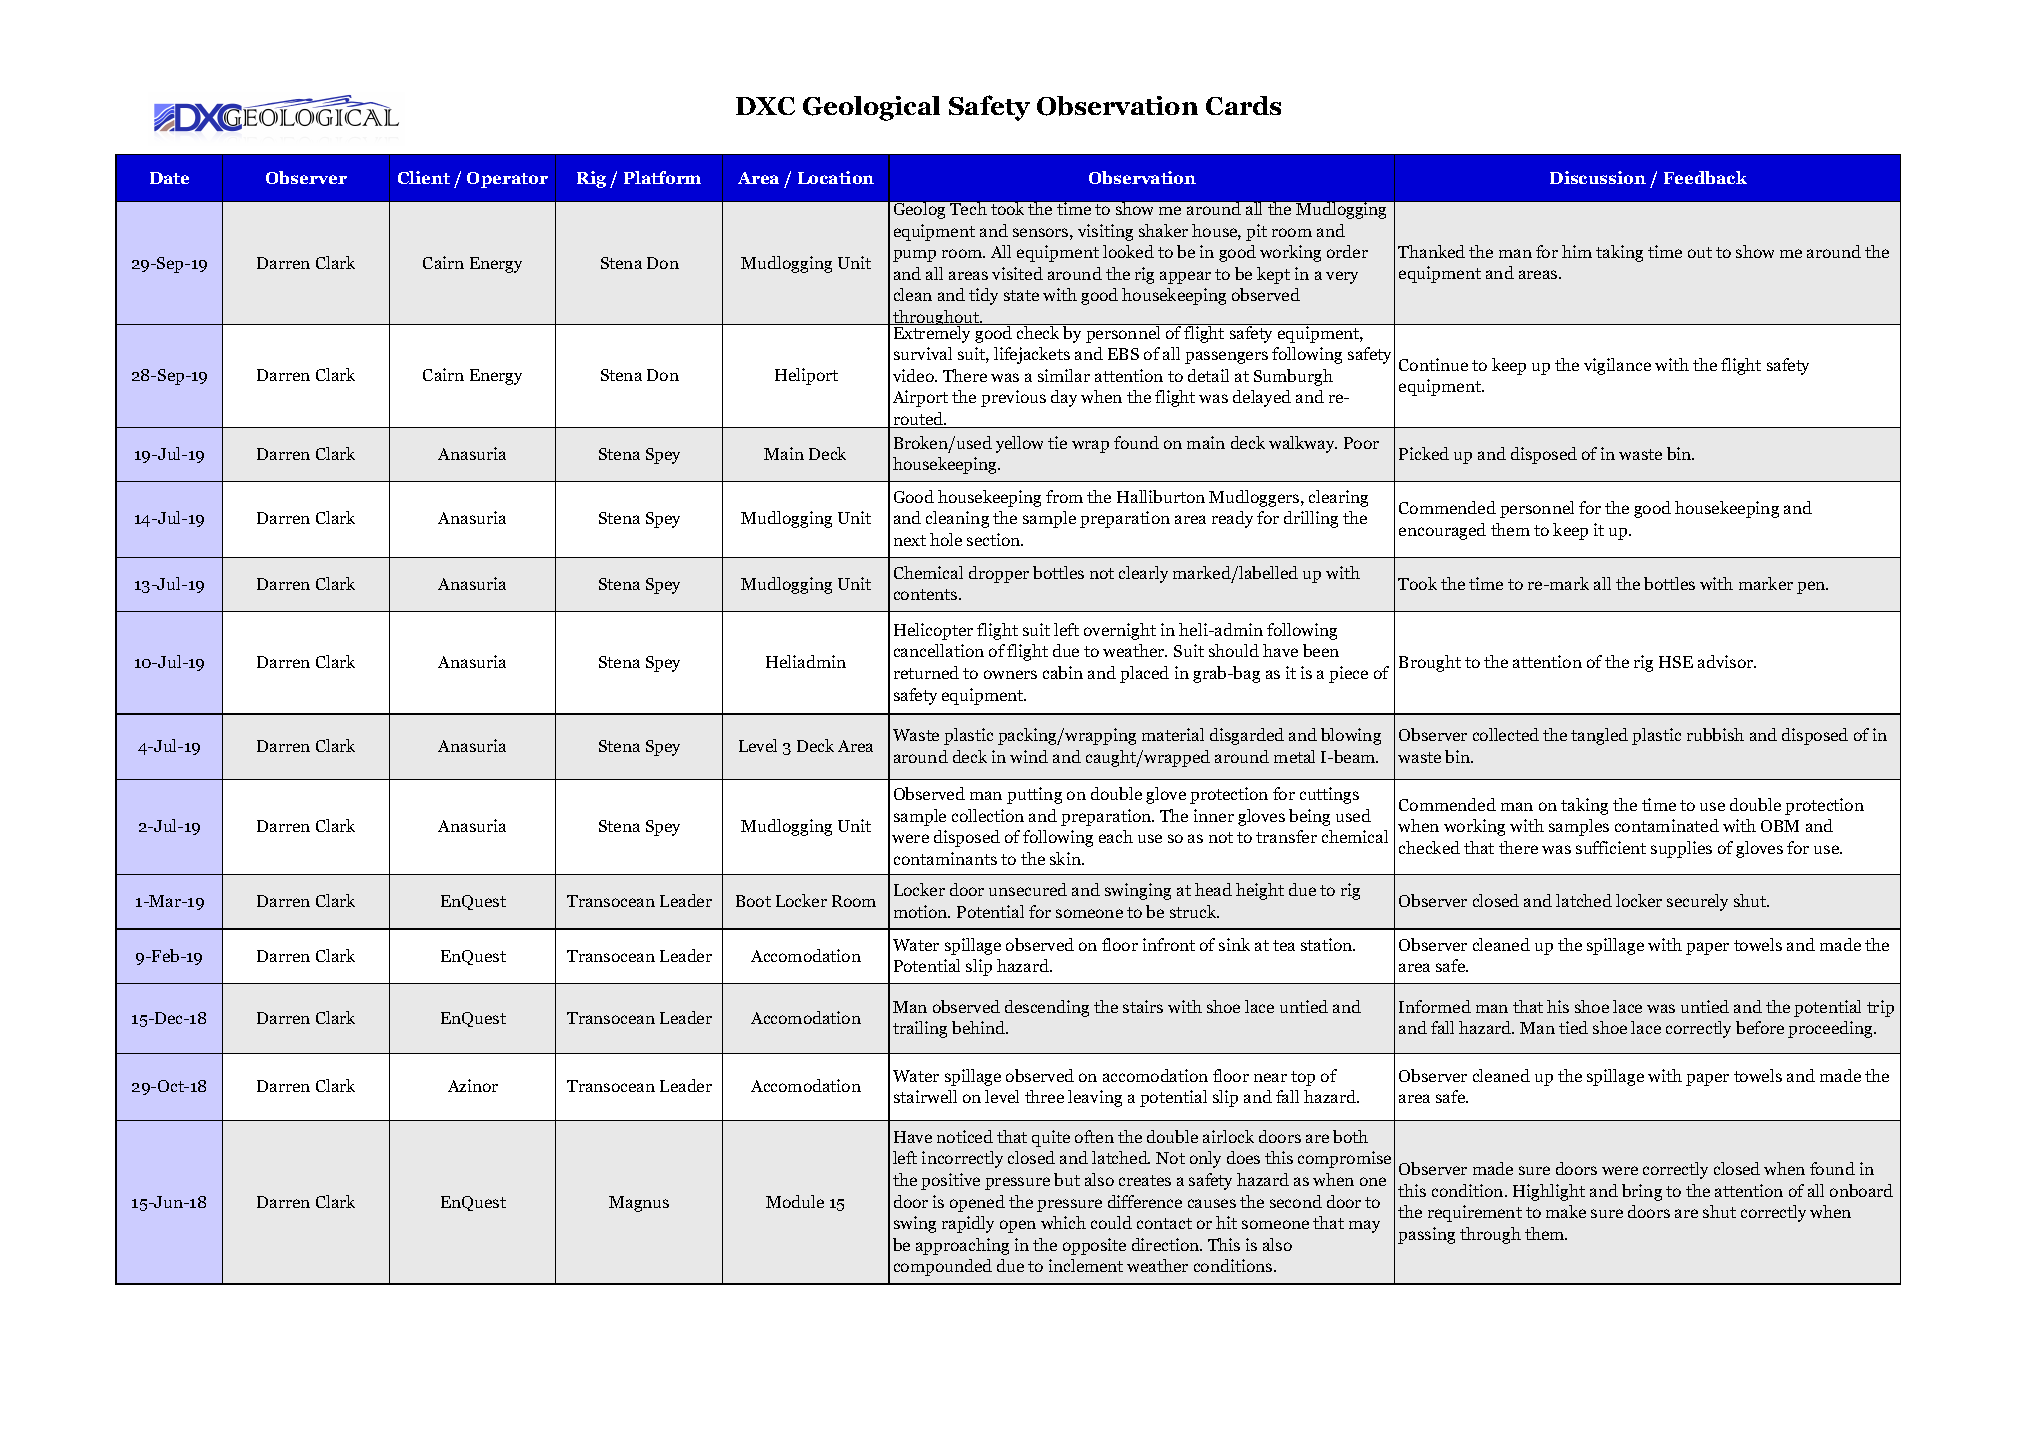 The image size is (2044, 1445). What do you see at coordinates (753, 901) in the screenshot?
I see `Boot` at bounding box center [753, 901].
